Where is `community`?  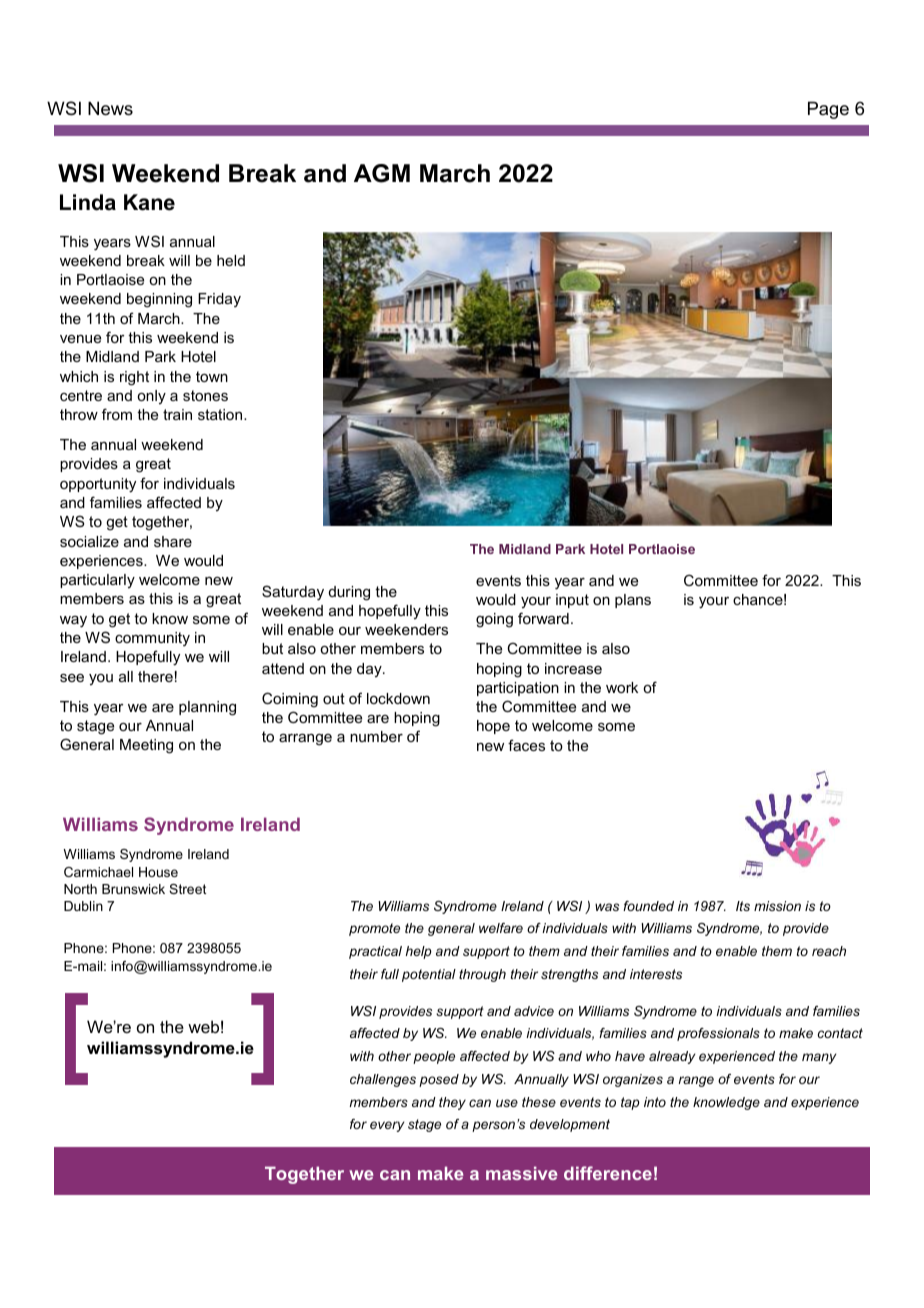 community is located at coordinates (152, 639).
